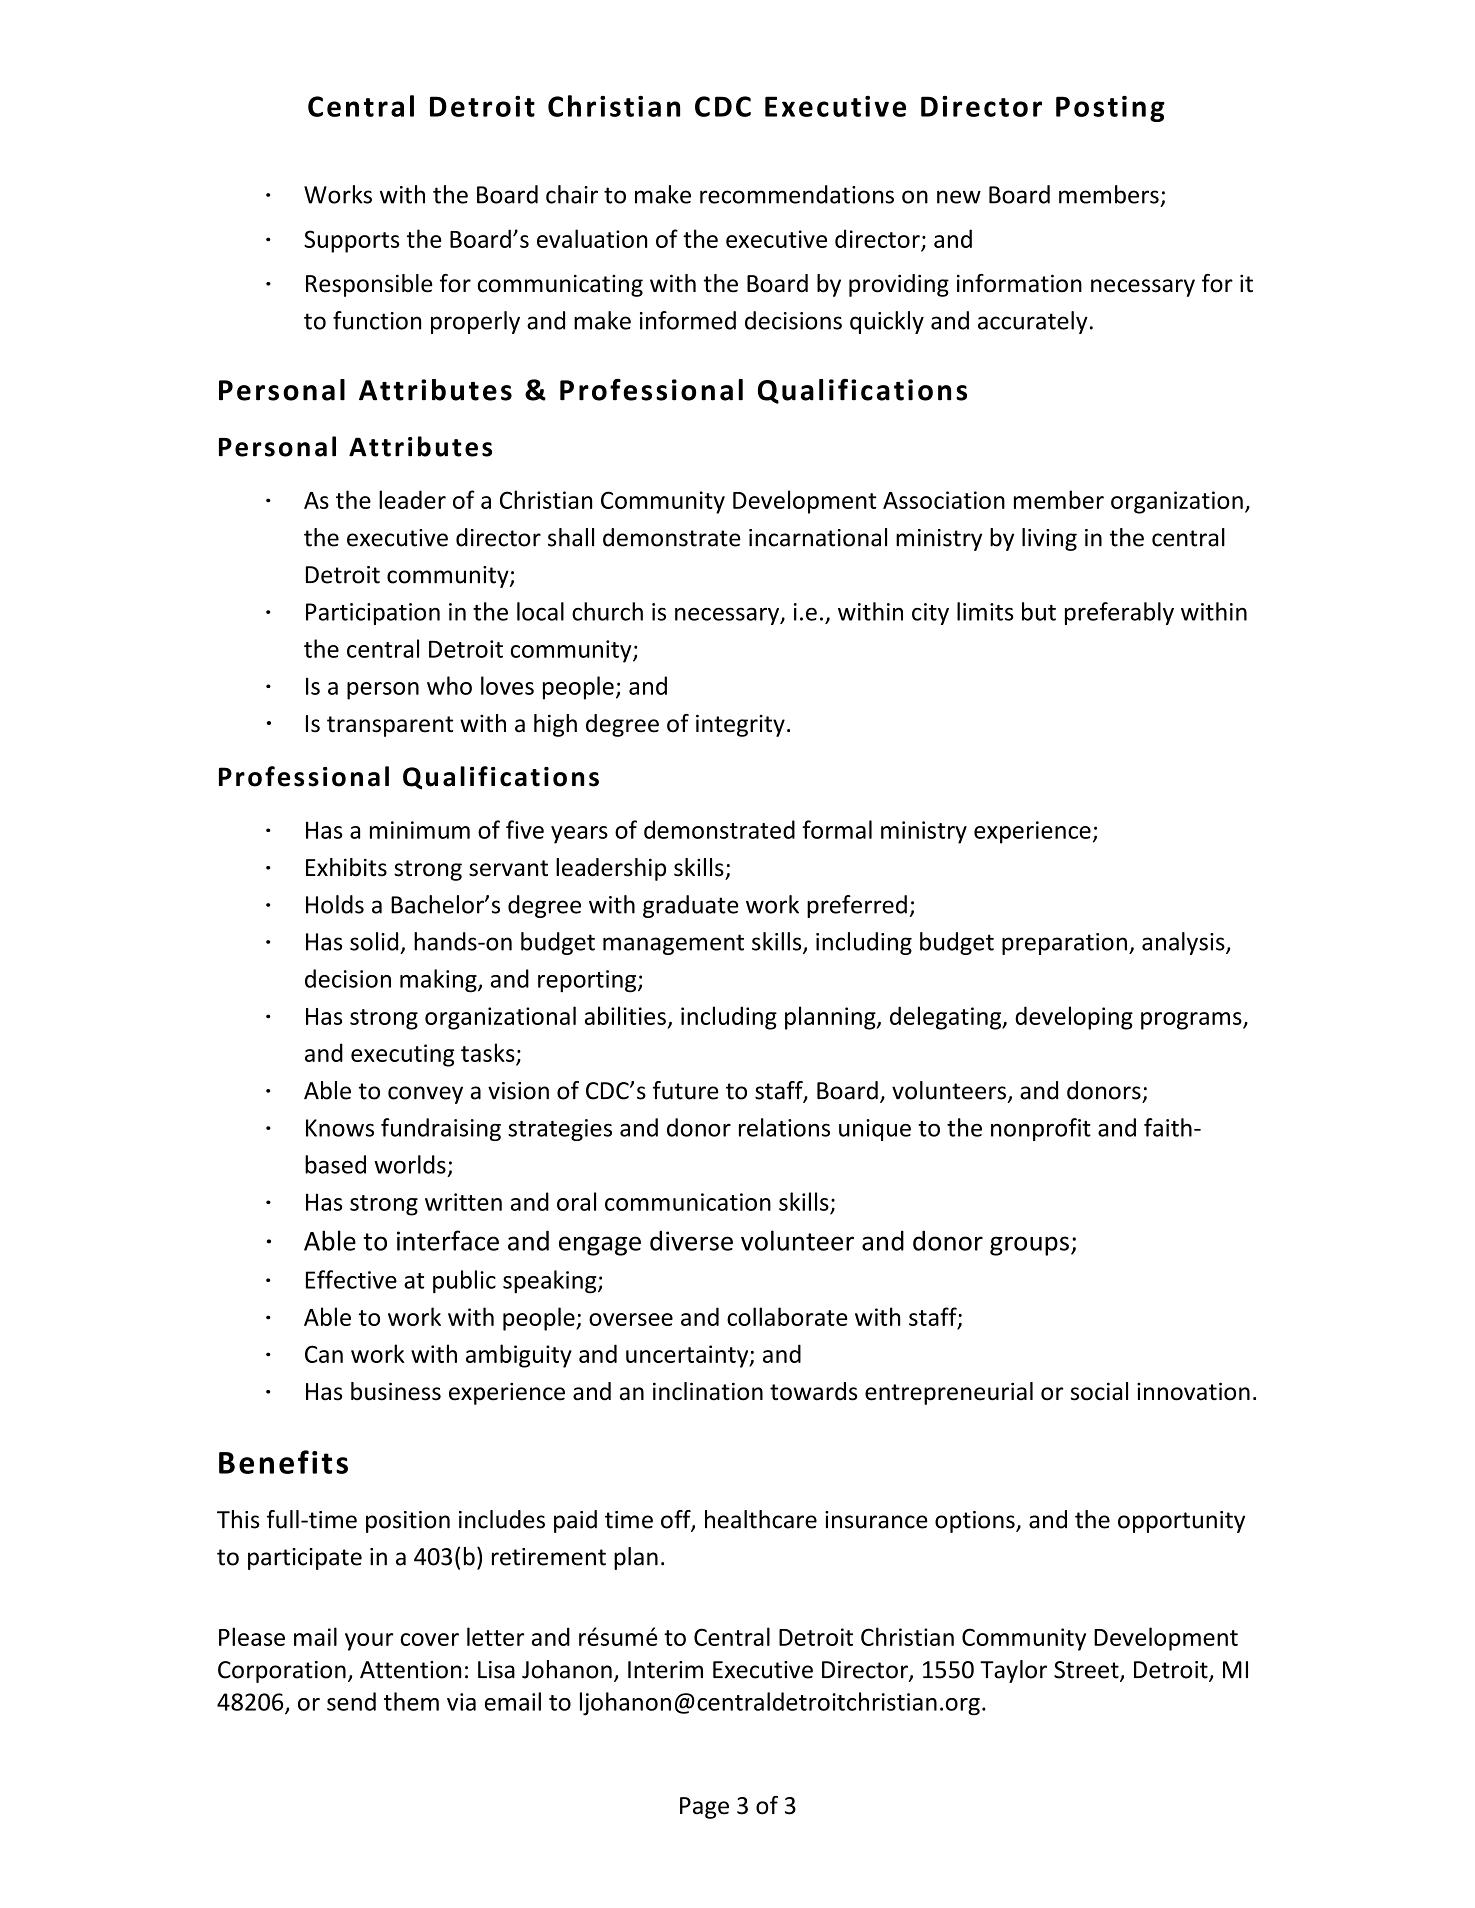  What do you see at coordinates (797, 194) in the screenshot?
I see `recommendations` at bounding box center [797, 194].
